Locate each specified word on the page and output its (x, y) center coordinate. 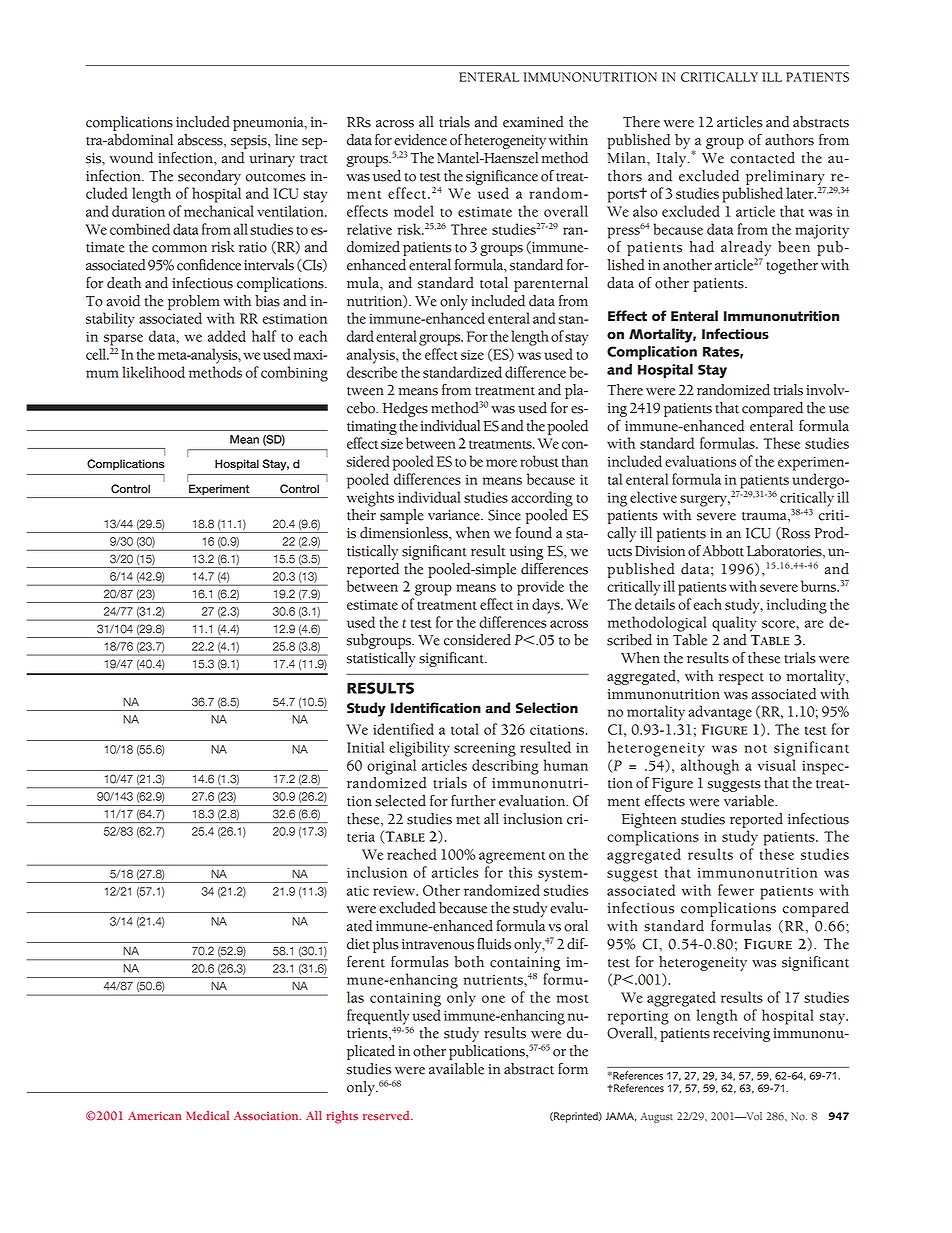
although (710, 767)
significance (502, 177)
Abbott (723, 551)
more (501, 463)
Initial (365, 747)
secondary (209, 177)
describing (505, 767)
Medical (207, 1115)
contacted (762, 158)
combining (294, 374)
